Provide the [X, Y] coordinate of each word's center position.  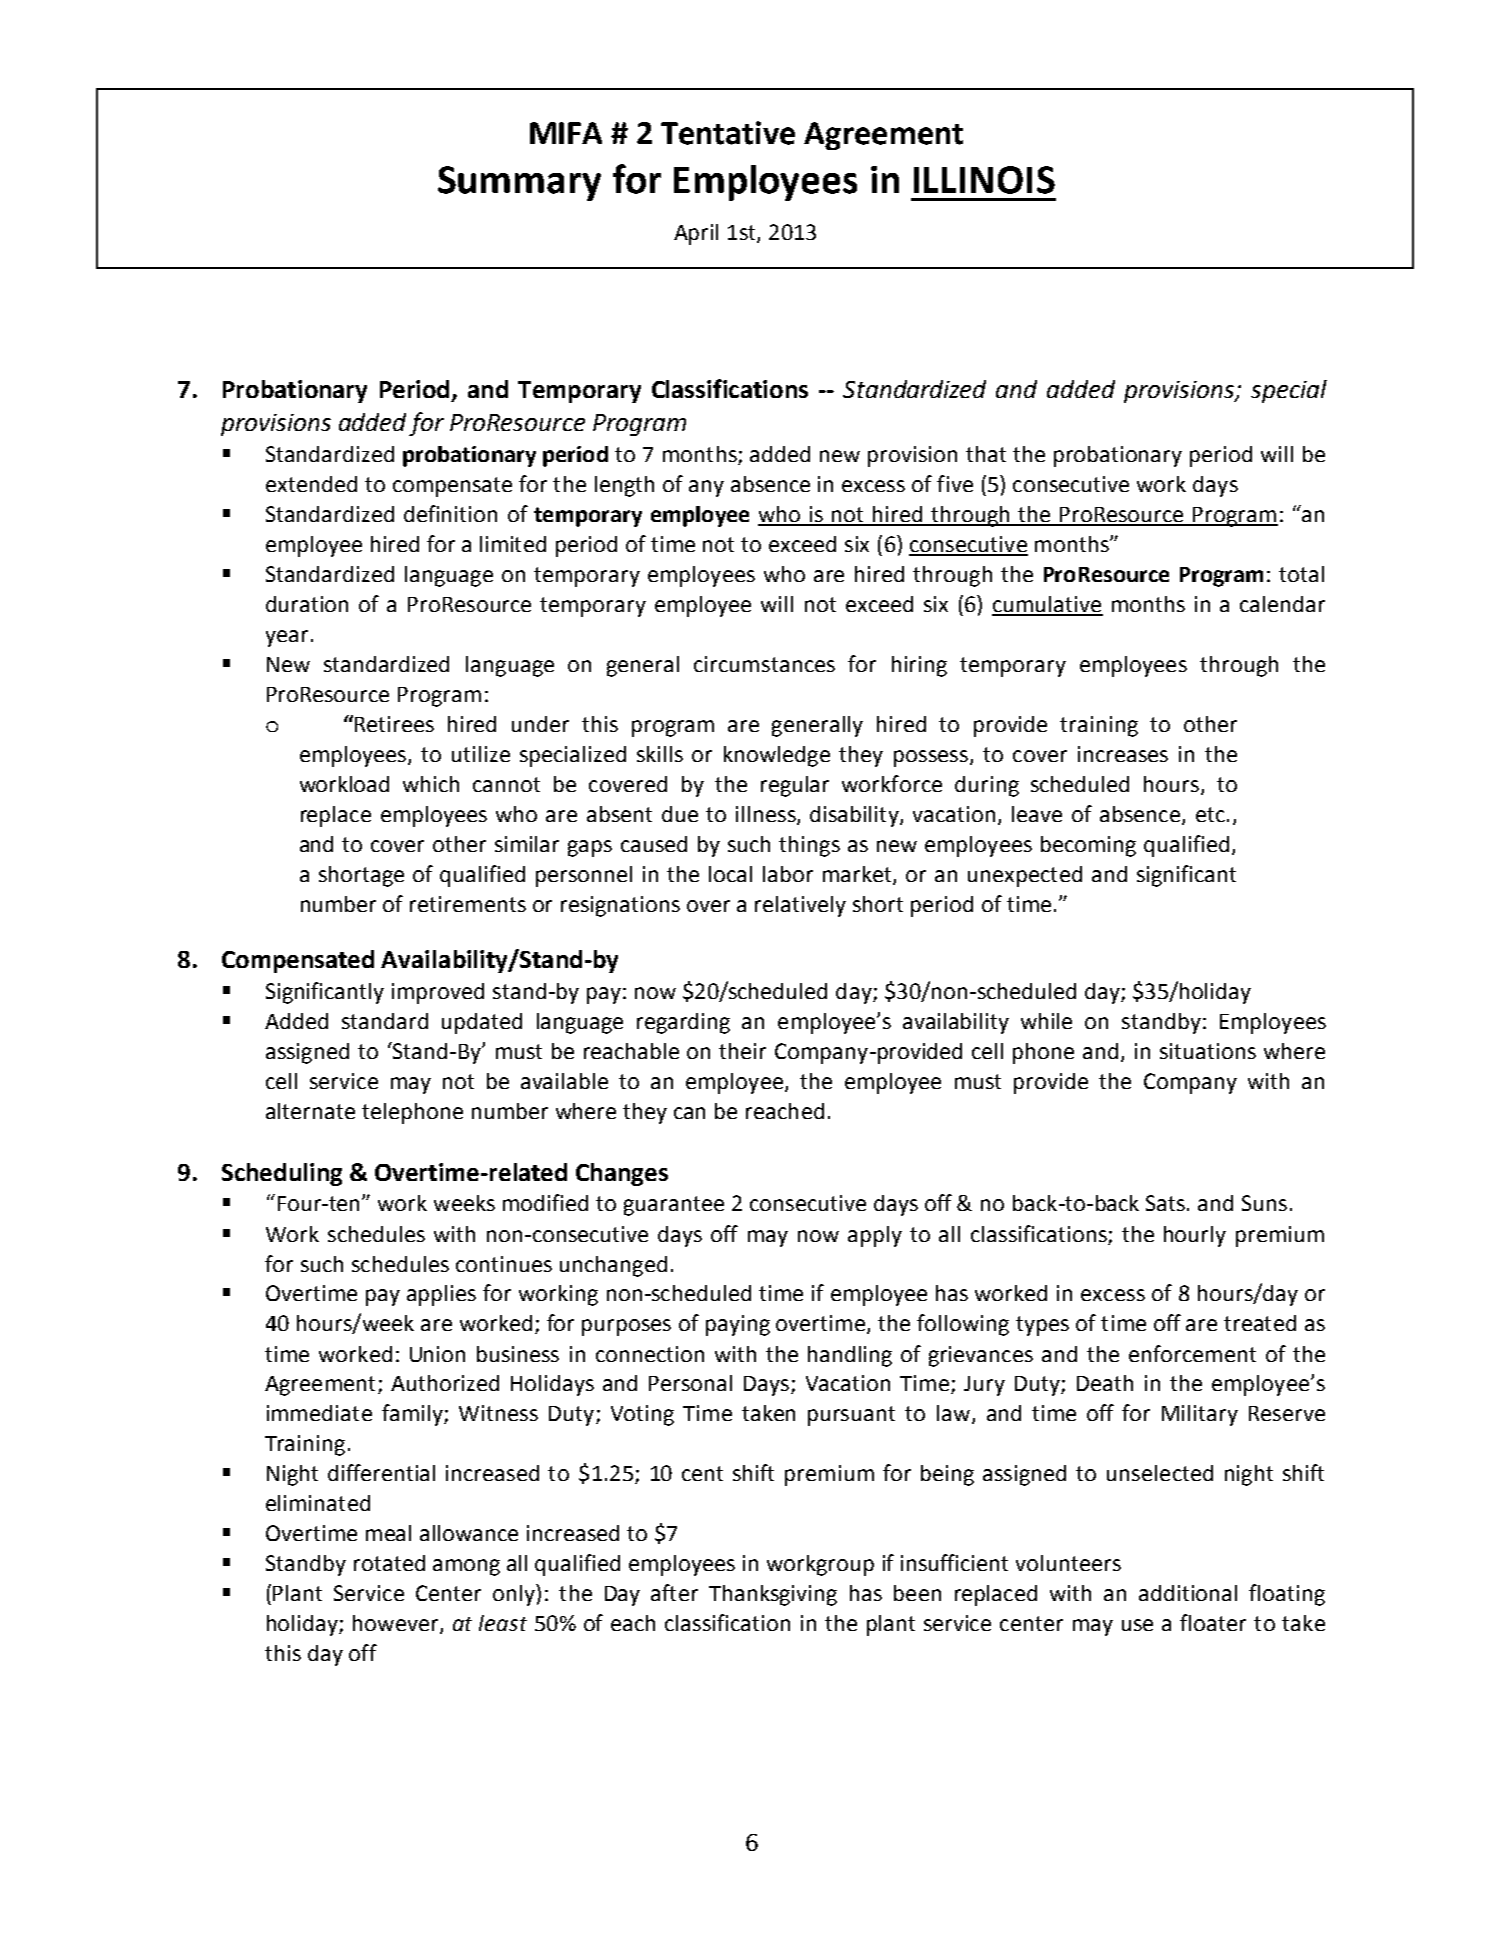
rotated [389, 1563]
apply [875, 1236]
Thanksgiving [773, 1595]
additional [1188, 1593]
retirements [468, 904]
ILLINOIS [984, 180]
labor [788, 874]
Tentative [728, 133]
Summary [519, 183]
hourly [1195, 1236]
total [1301, 574]
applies [441, 1295]
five [955, 483]
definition [450, 513]
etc [1210, 814]
